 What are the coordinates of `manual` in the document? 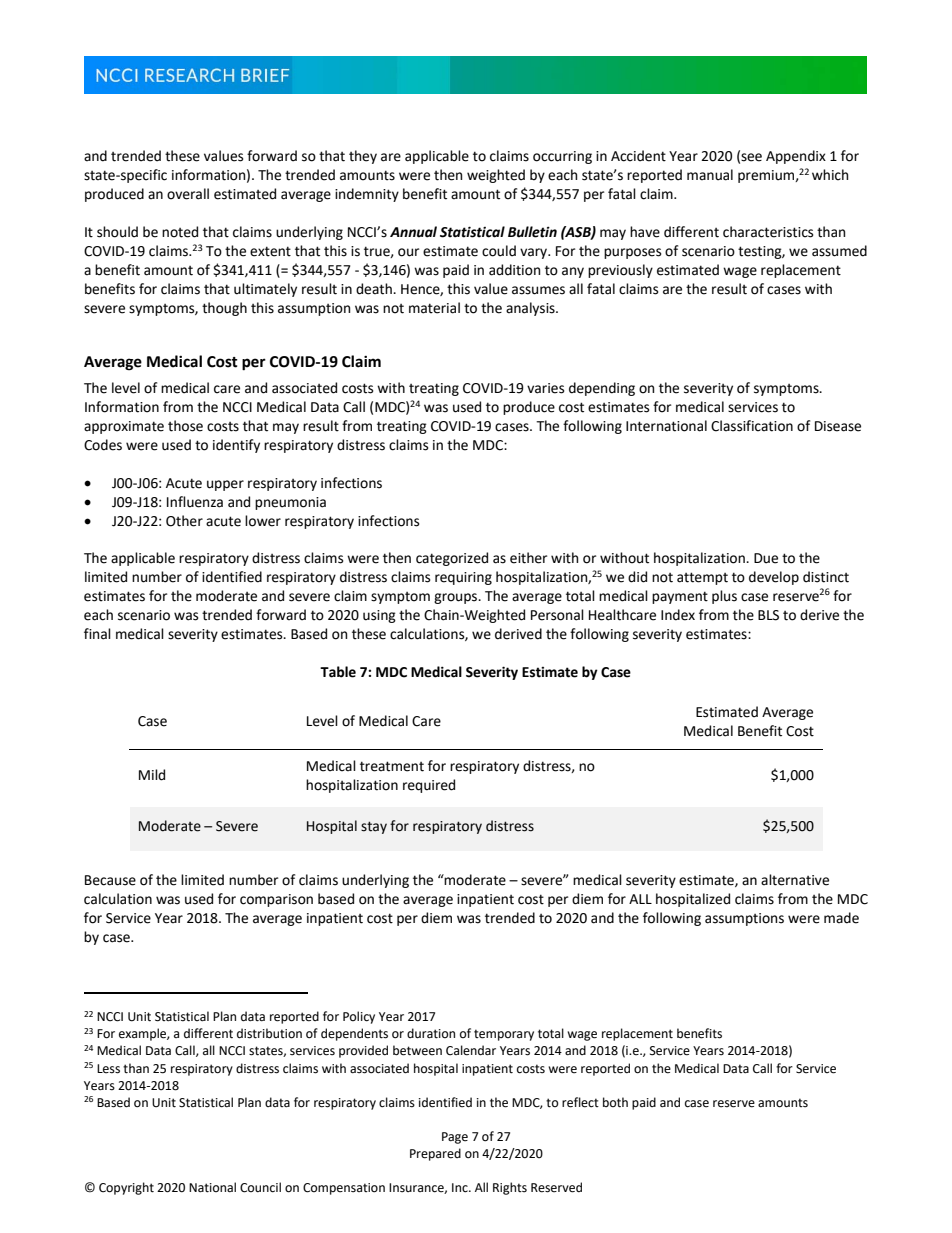 It's located at (710, 175).
